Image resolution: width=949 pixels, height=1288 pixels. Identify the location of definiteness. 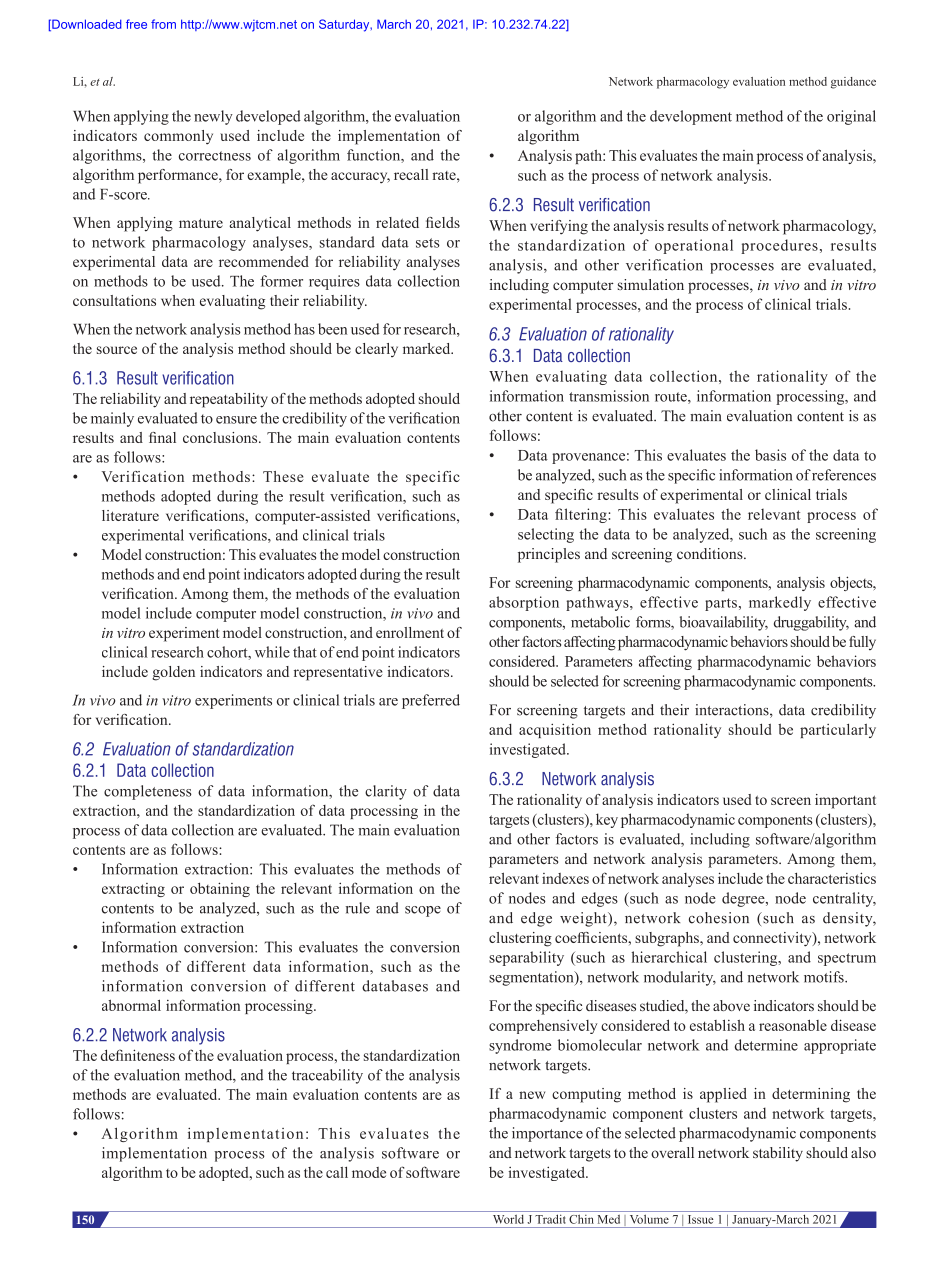
(138, 1055).
